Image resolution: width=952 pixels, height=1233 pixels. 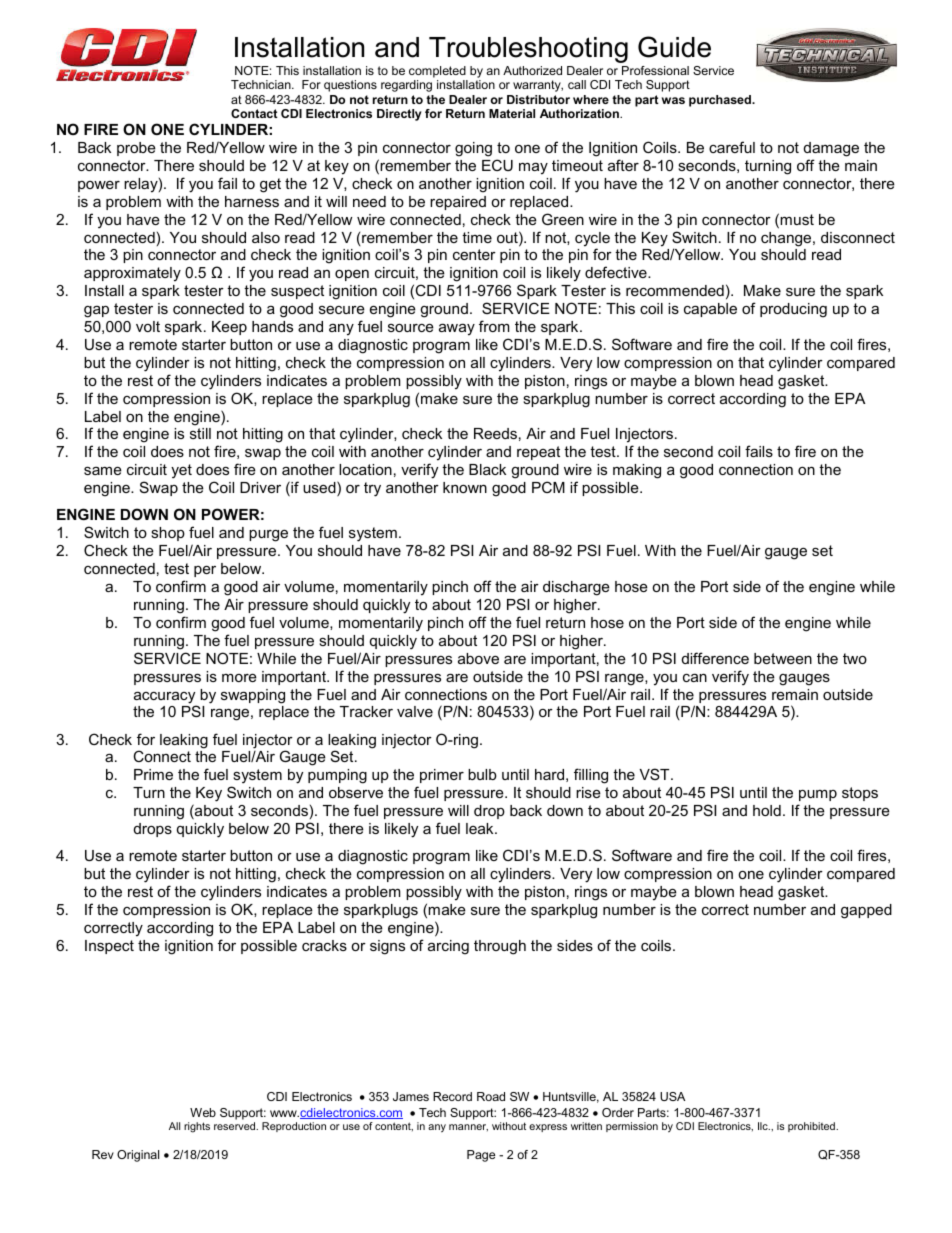 What do you see at coordinates (468, 1127) in the image?
I see `manner` at bounding box center [468, 1127].
